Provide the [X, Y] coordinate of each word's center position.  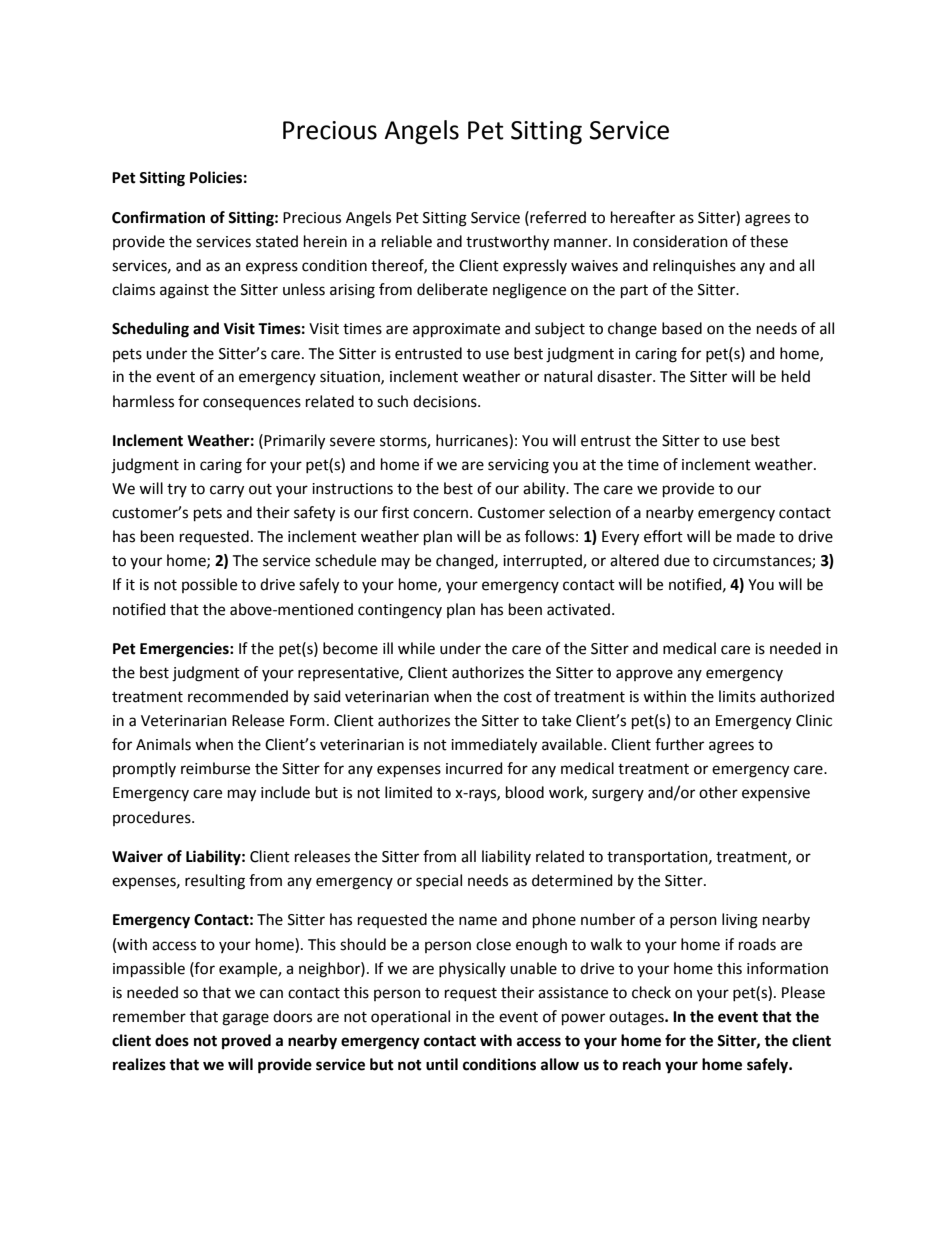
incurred [474, 768]
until [442, 1064]
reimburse [215, 768]
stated [277, 241]
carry [227, 491]
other [718, 792]
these [769, 241]
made [756, 536]
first [395, 512]
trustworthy [507, 243]
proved [246, 1042]
